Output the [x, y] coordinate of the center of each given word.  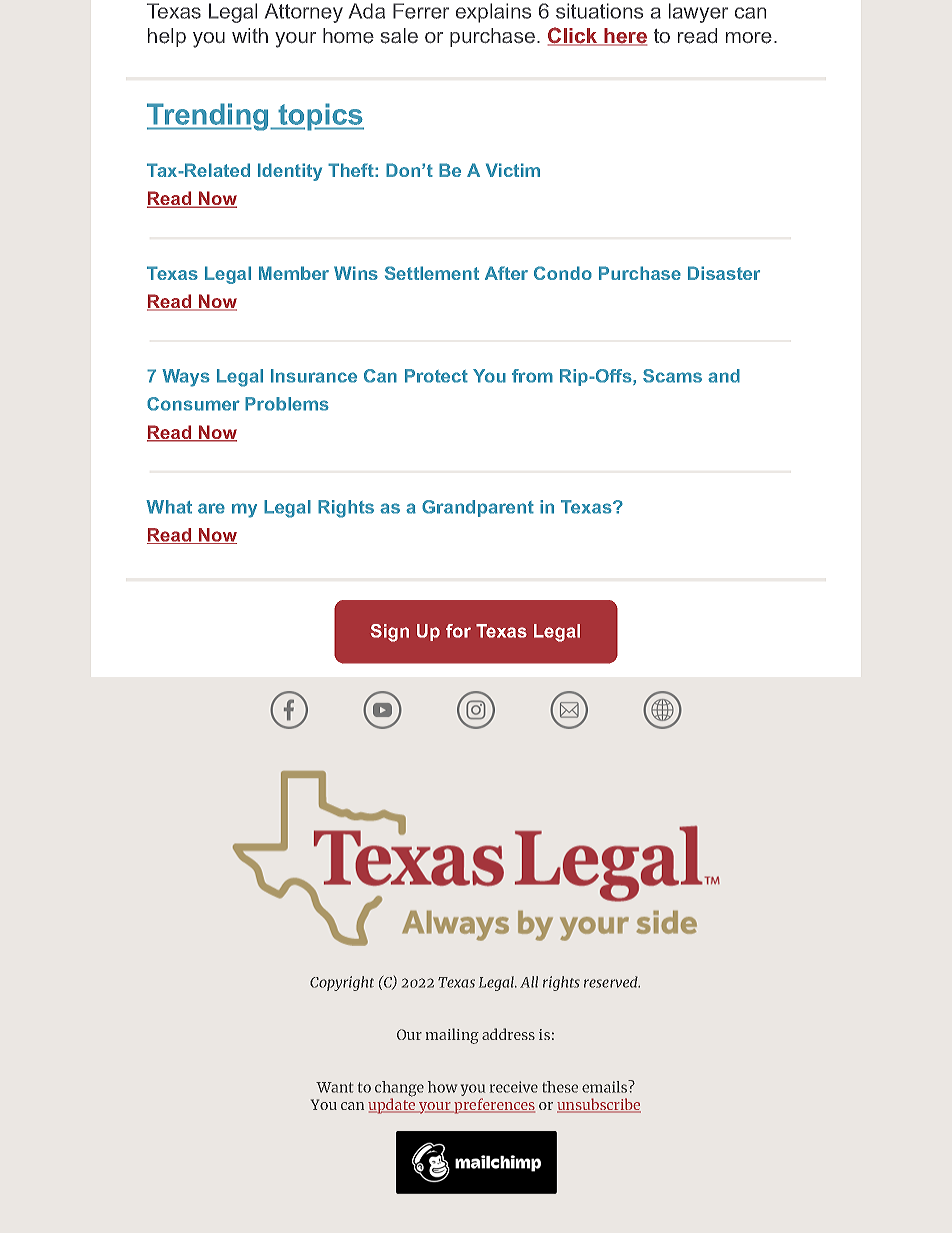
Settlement [432, 273]
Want [334, 1087]
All [529, 982]
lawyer [698, 13]
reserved [612, 982]
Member [294, 273]
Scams [672, 376]
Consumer [193, 404]
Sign [390, 633]
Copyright [342, 983]
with [250, 35]
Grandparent [478, 508]
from [532, 376]
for [458, 631]
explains [493, 13]
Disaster [724, 273]
